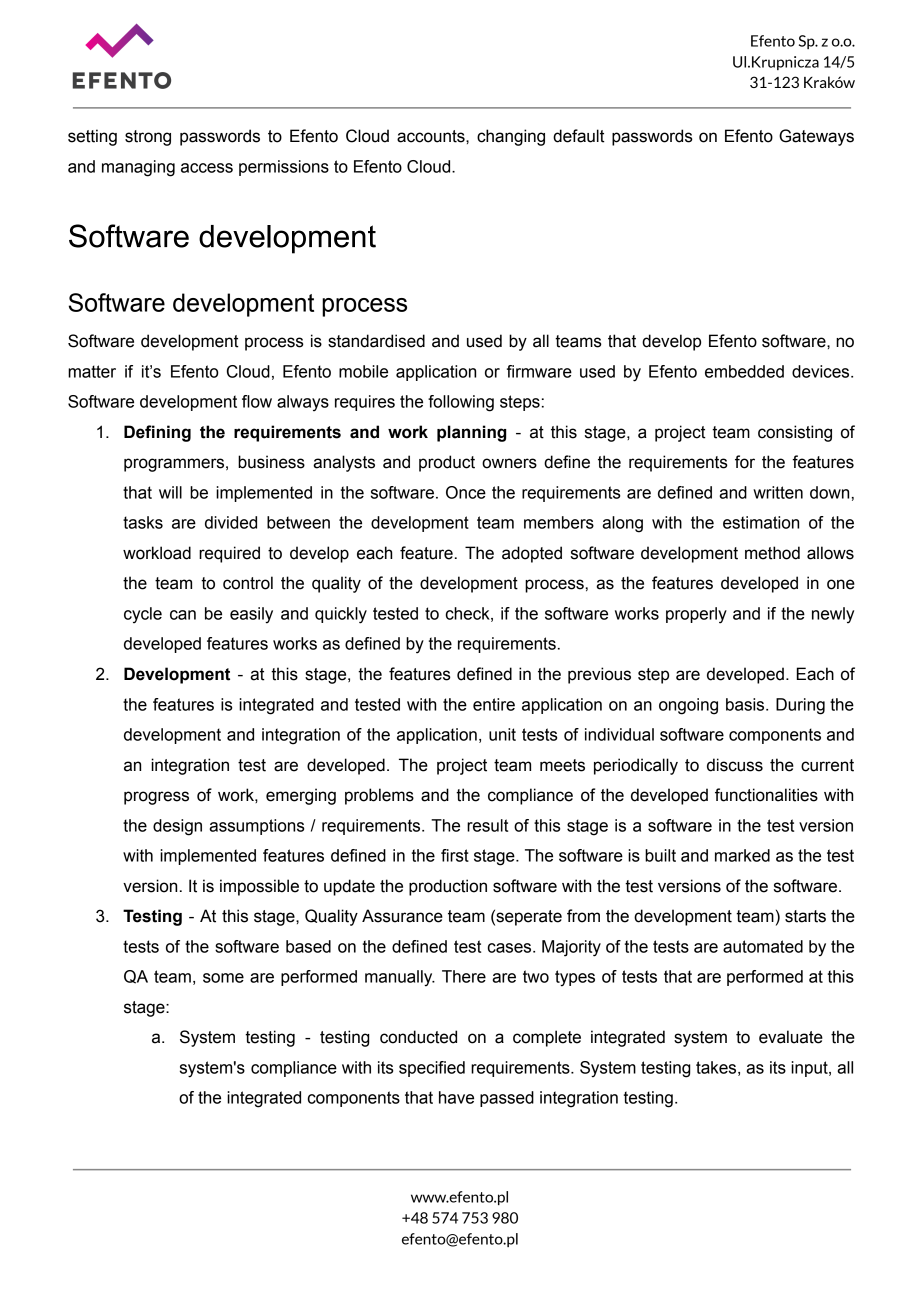 The image size is (924, 1307). Describe the element at coordinates (742, 855) in the document. I see `marked` at that location.
